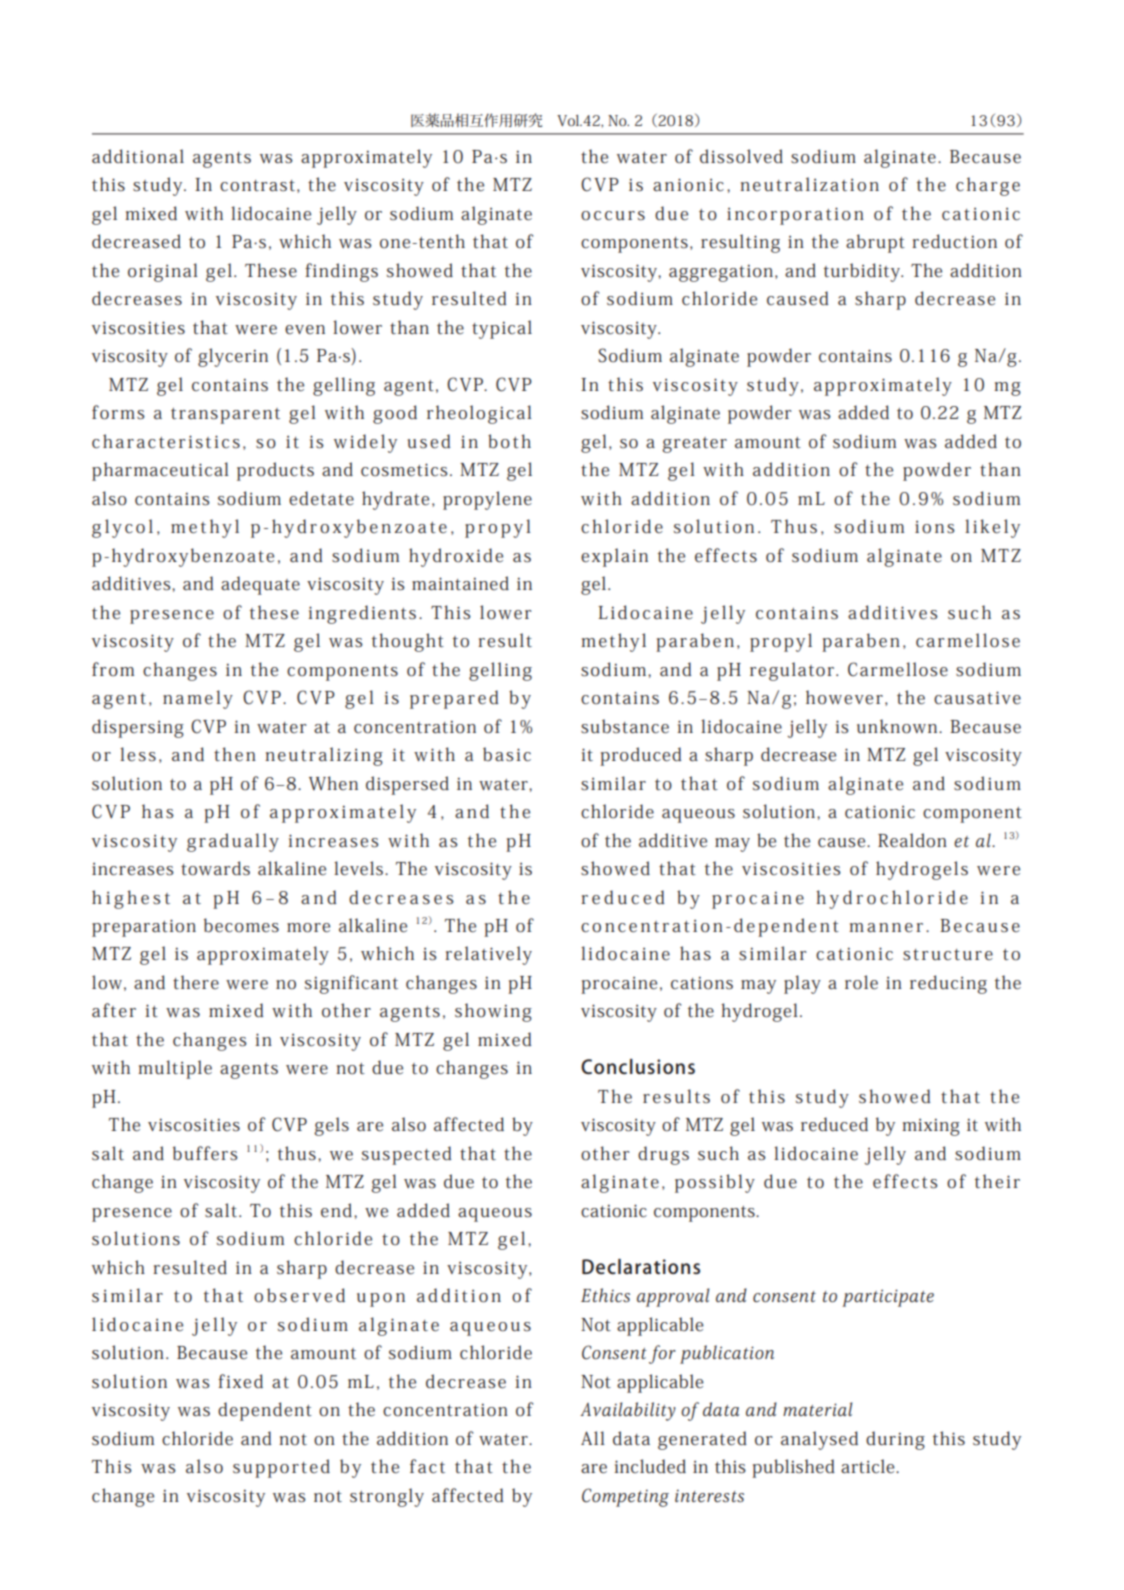  What do you see at coordinates (895, 1440) in the screenshot?
I see `during` at bounding box center [895, 1440].
